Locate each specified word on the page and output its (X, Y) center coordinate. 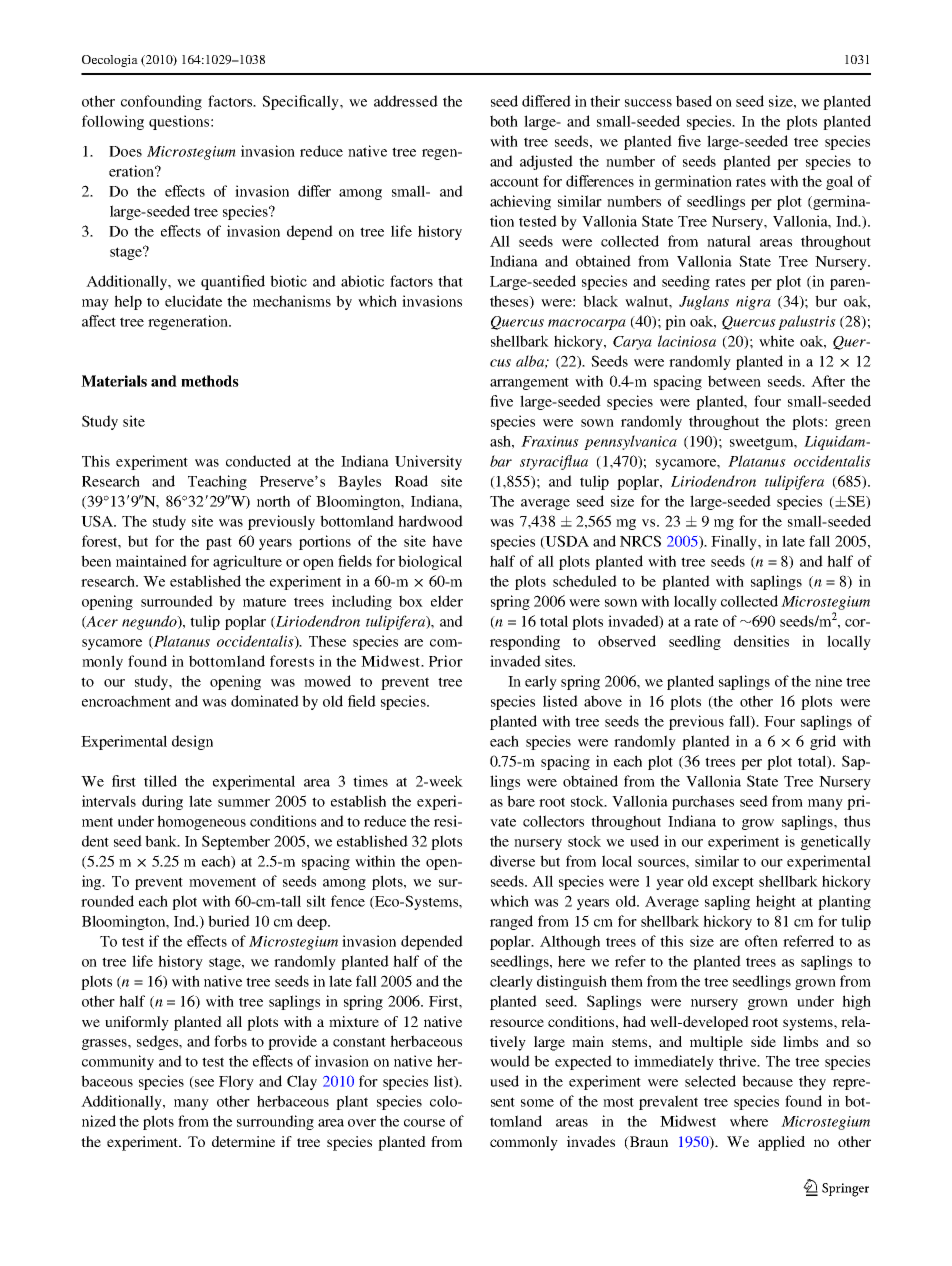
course (424, 1123)
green (853, 424)
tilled (160, 781)
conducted (258, 461)
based (694, 101)
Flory (236, 1082)
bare (521, 801)
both (504, 121)
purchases (703, 802)
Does (125, 151)
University (428, 462)
